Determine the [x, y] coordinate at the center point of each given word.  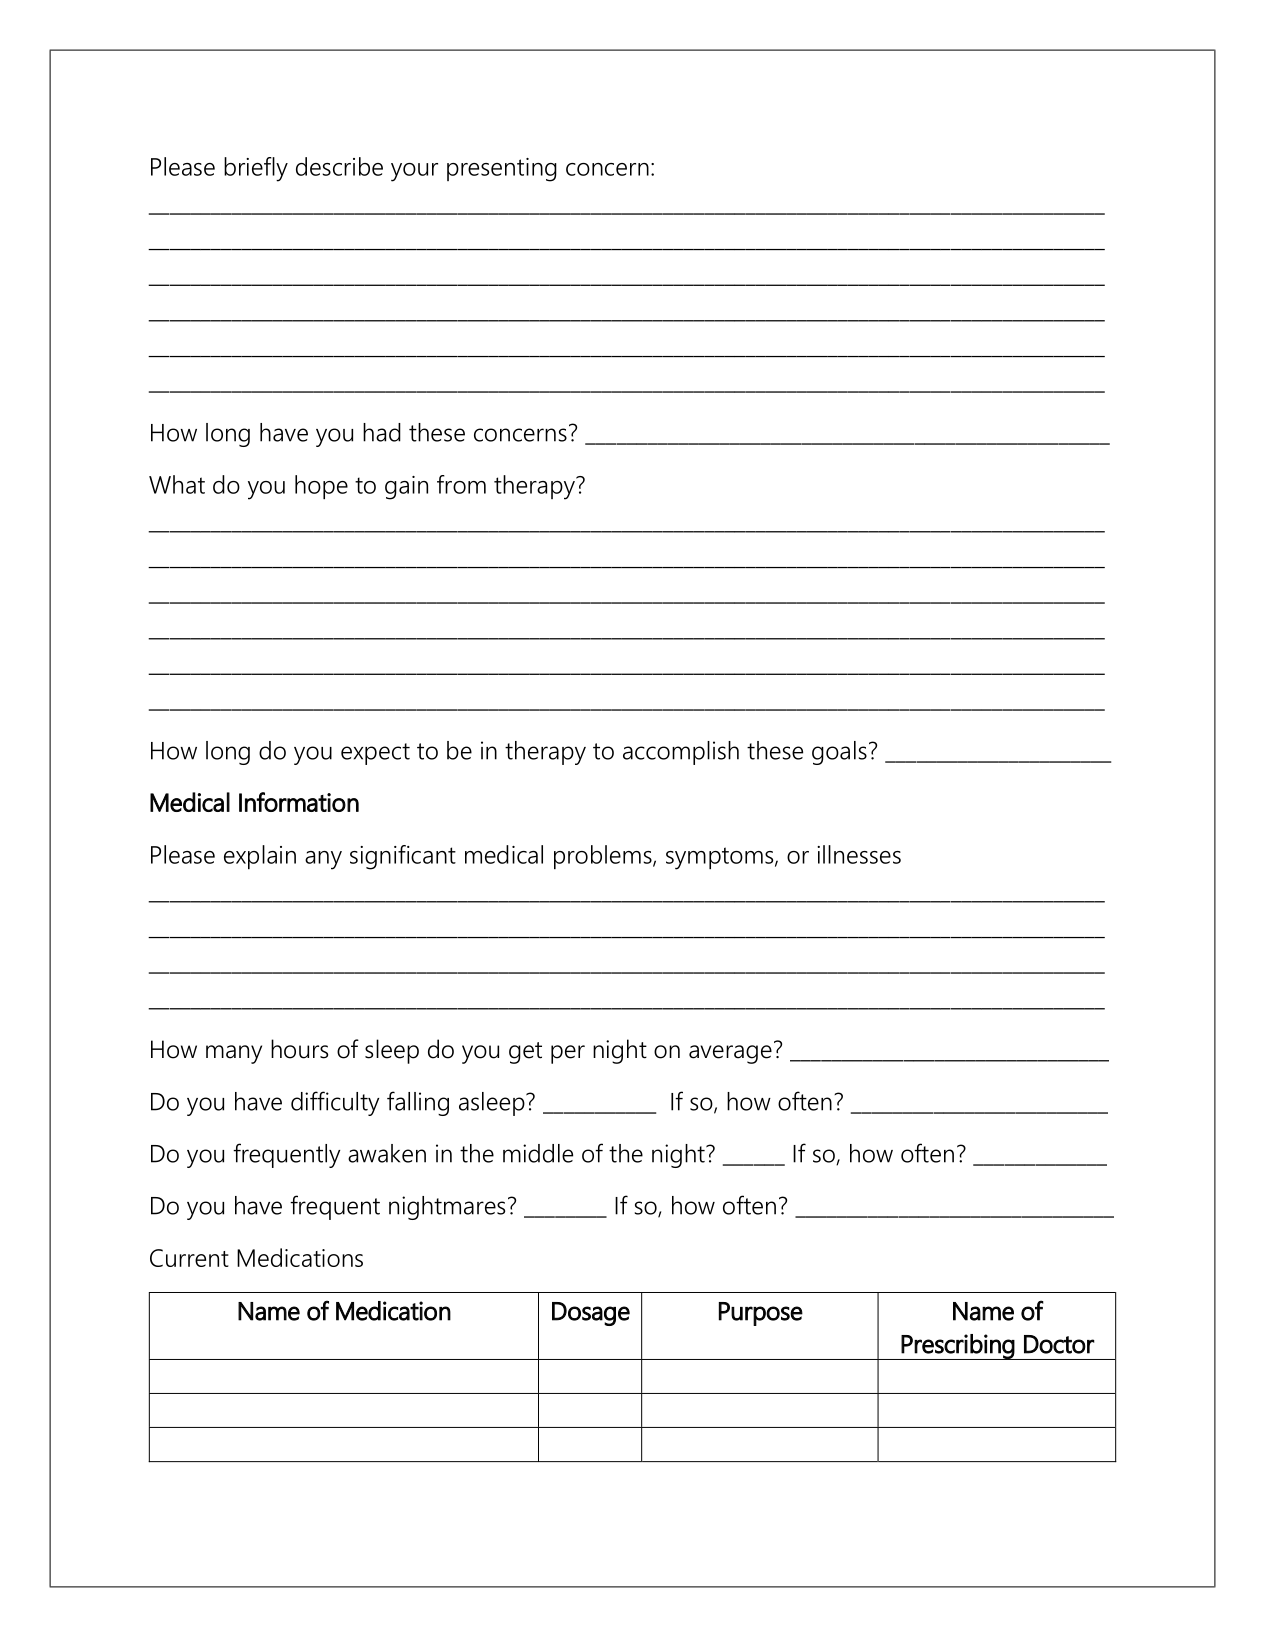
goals [839, 753]
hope [321, 487]
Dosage [591, 1314]
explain [260, 857]
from [461, 484]
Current [189, 1258]
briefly [256, 169]
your [414, 172]
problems [604, 857]
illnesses [859, 854]
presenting [502, 170]
